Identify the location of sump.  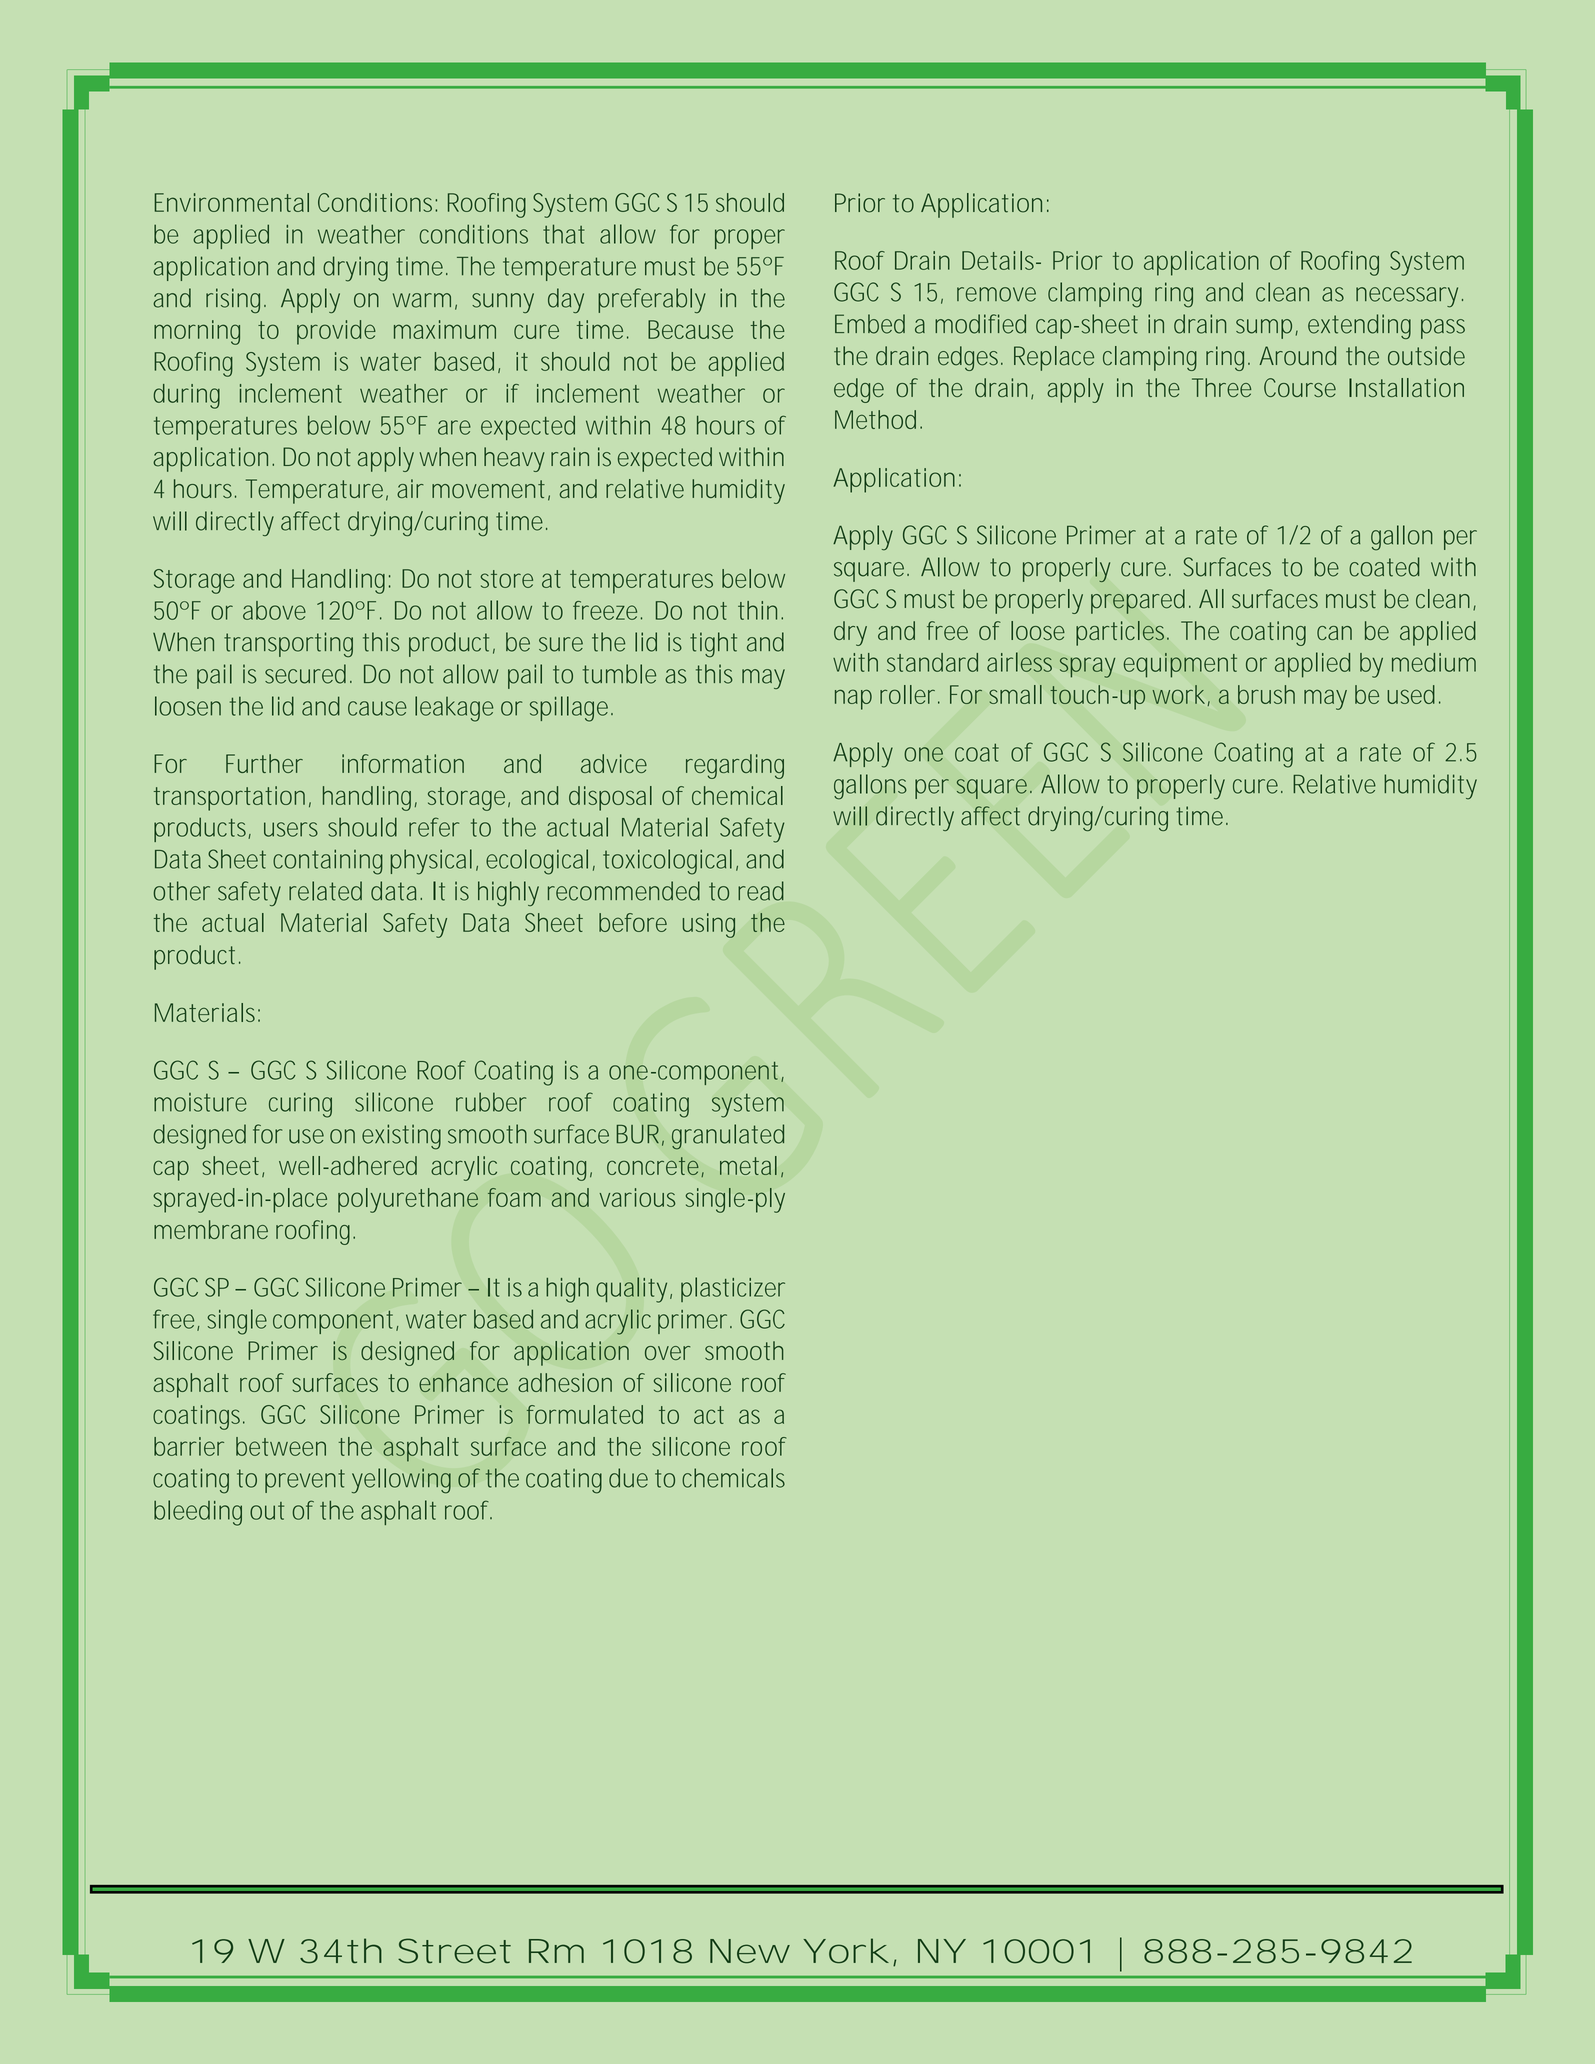
(1264, 329).
